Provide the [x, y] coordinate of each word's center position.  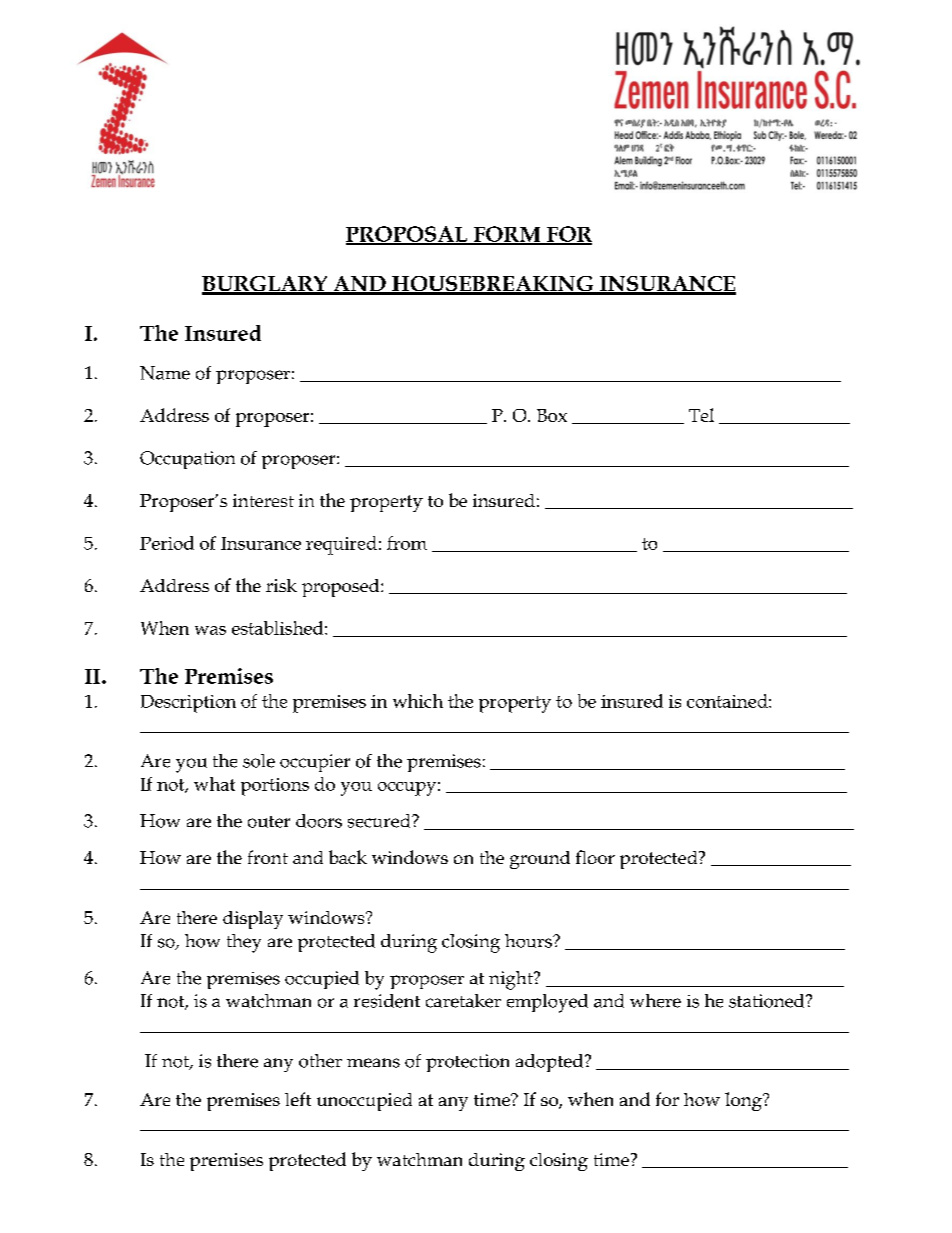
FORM [507, 235]
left [298, 1099]
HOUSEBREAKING [492, 285]
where [655, 1001]
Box [552, 415]
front [268, 857]
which [418, 701]
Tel [701, 415]
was [210, 630]
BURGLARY [266, 285]
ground [540, 860]
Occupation [187, 460]
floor [595, 857]
